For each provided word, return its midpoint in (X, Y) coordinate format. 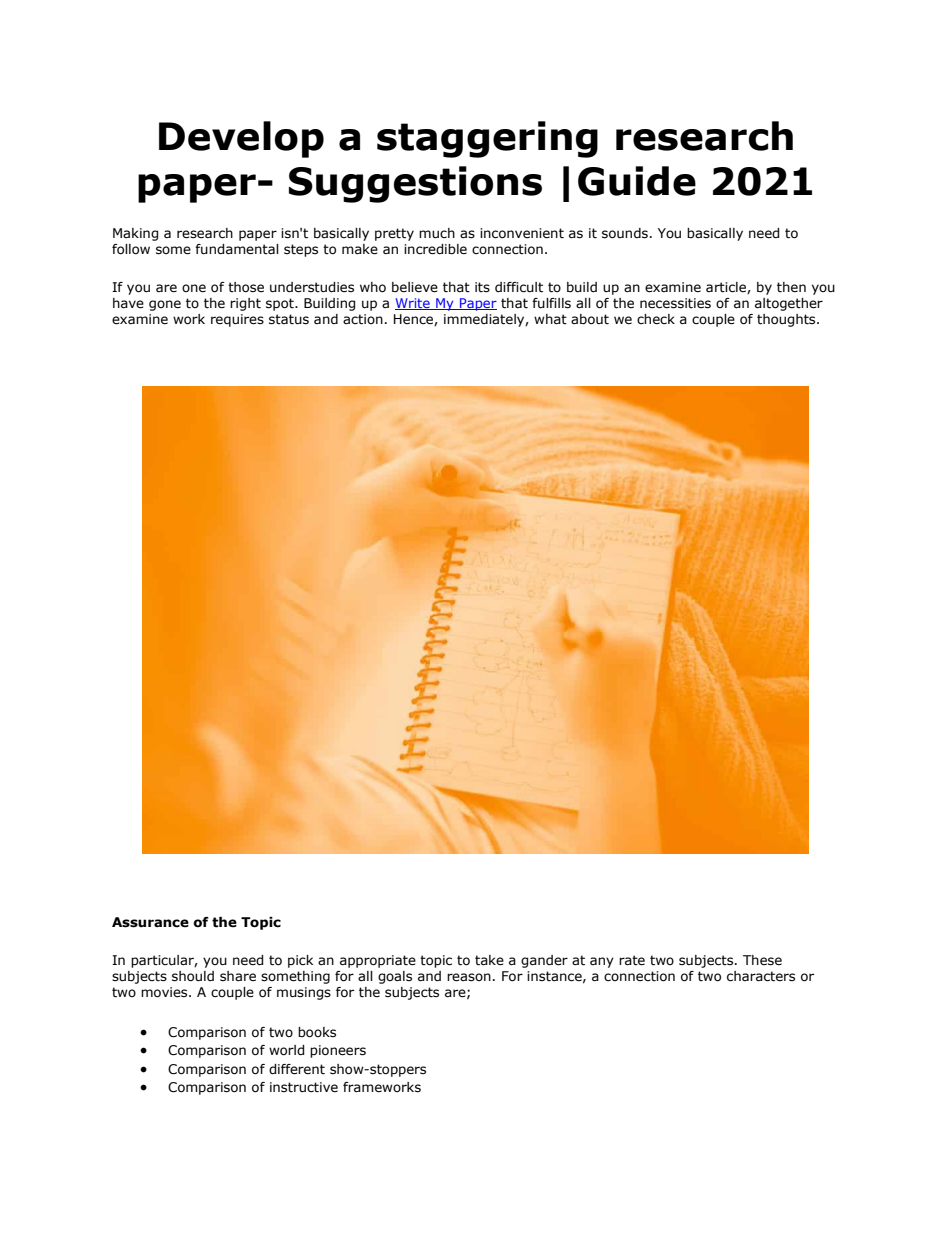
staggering (487, 139)
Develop (241, 139)
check (656, 319)
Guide (637, 181)
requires (237, 320)
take (489, 960)
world (286, 1050)
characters (761, 976)
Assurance (150, 922)
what (550, 319)
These (762, 960)
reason (469, 977)
